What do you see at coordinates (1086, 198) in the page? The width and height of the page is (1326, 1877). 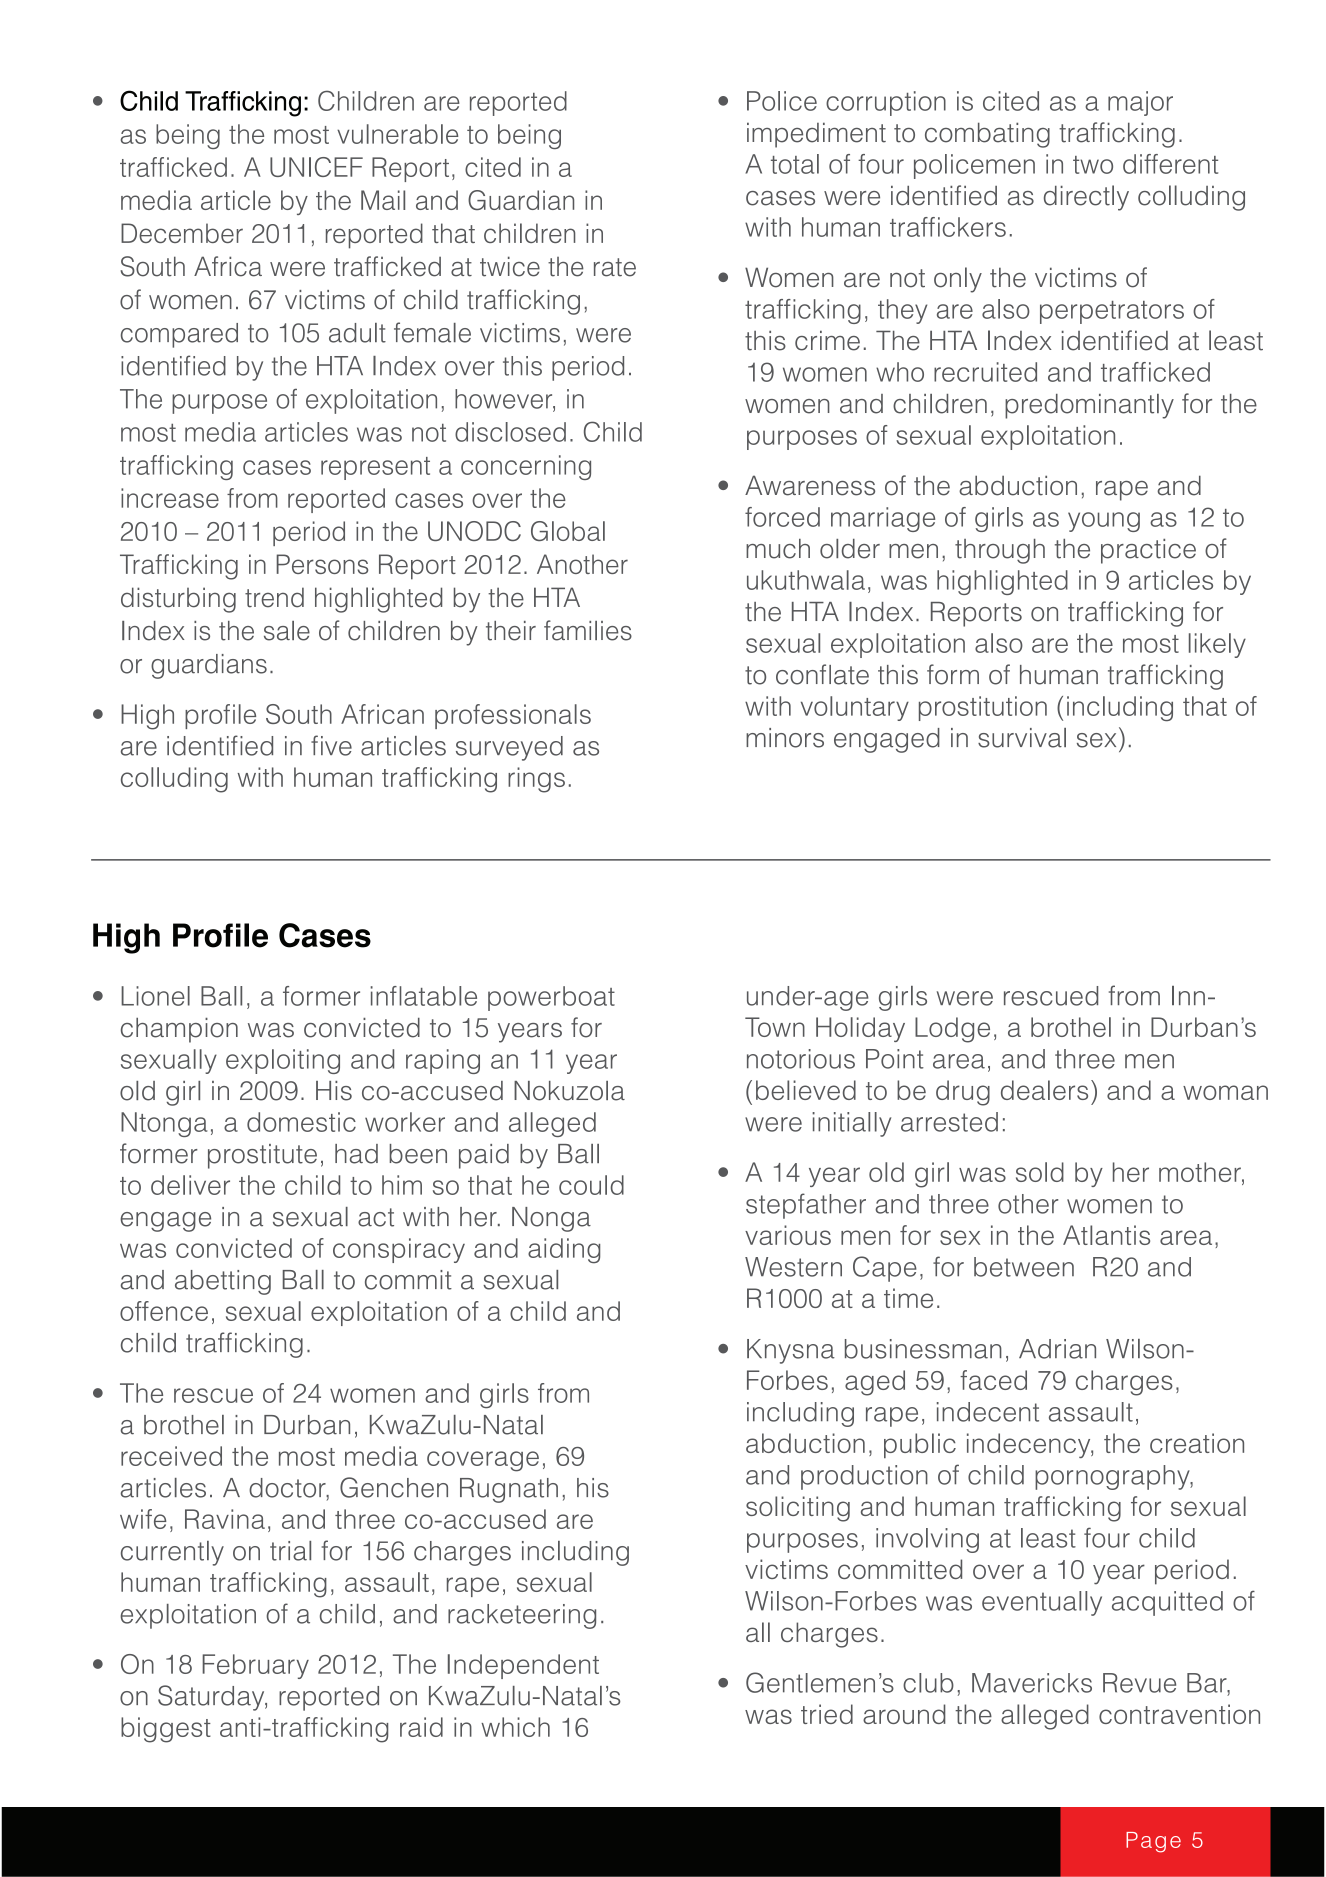 I see `directly` at bounding box center [1086, 198].
